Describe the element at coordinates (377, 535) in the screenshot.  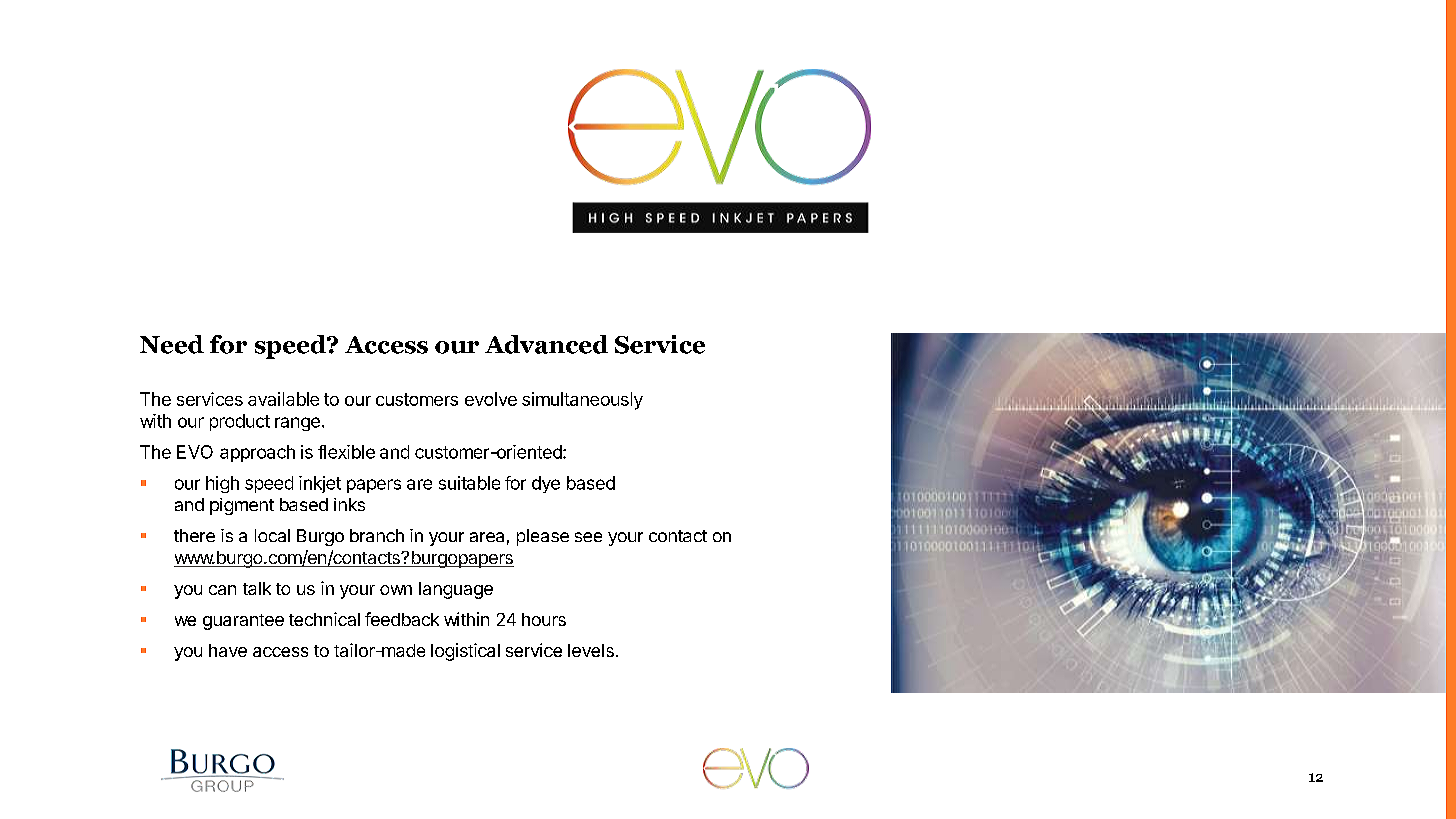
I see `branch` at that location.
